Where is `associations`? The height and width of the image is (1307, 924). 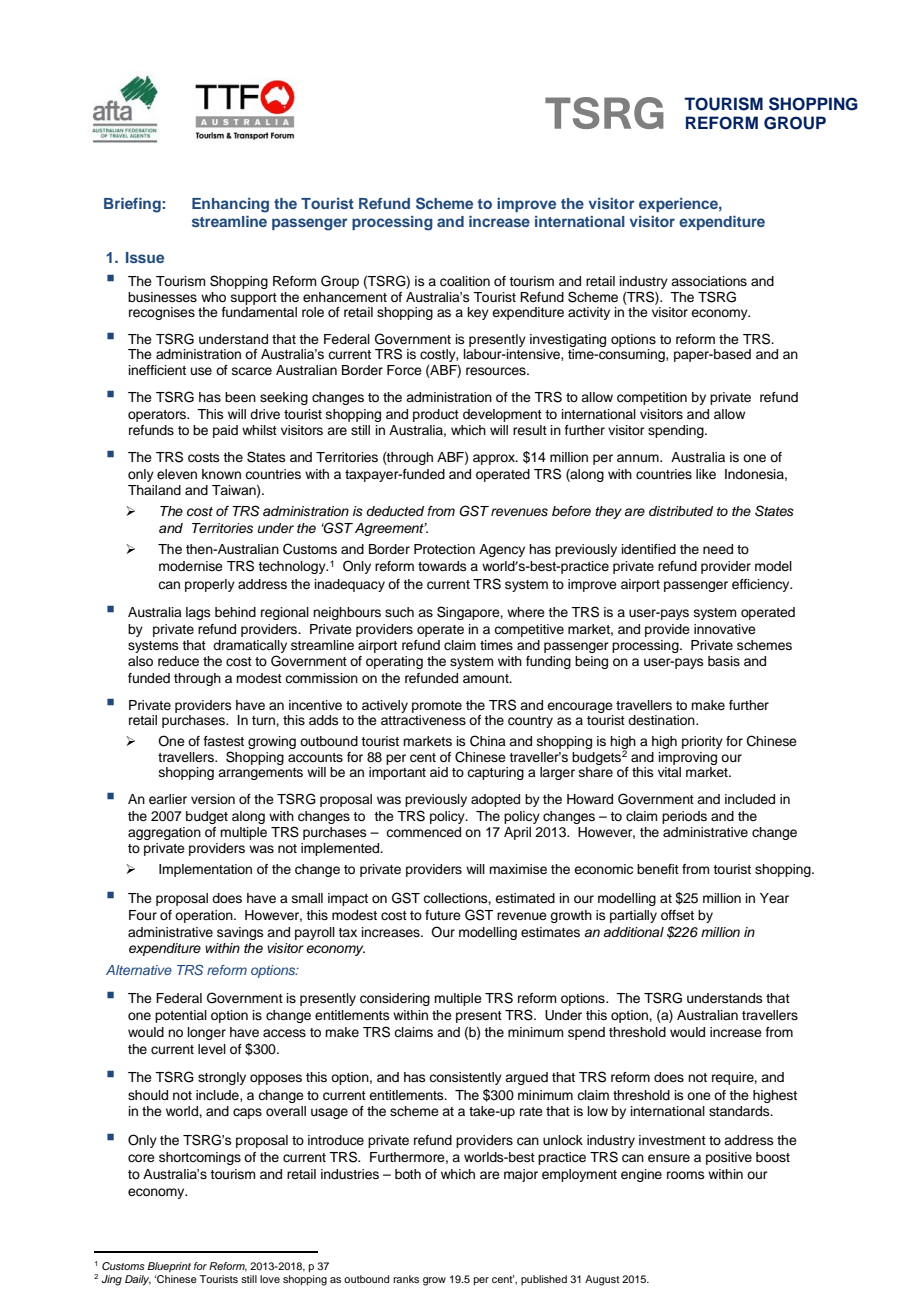 associations is located at coordinates (709, 281).
